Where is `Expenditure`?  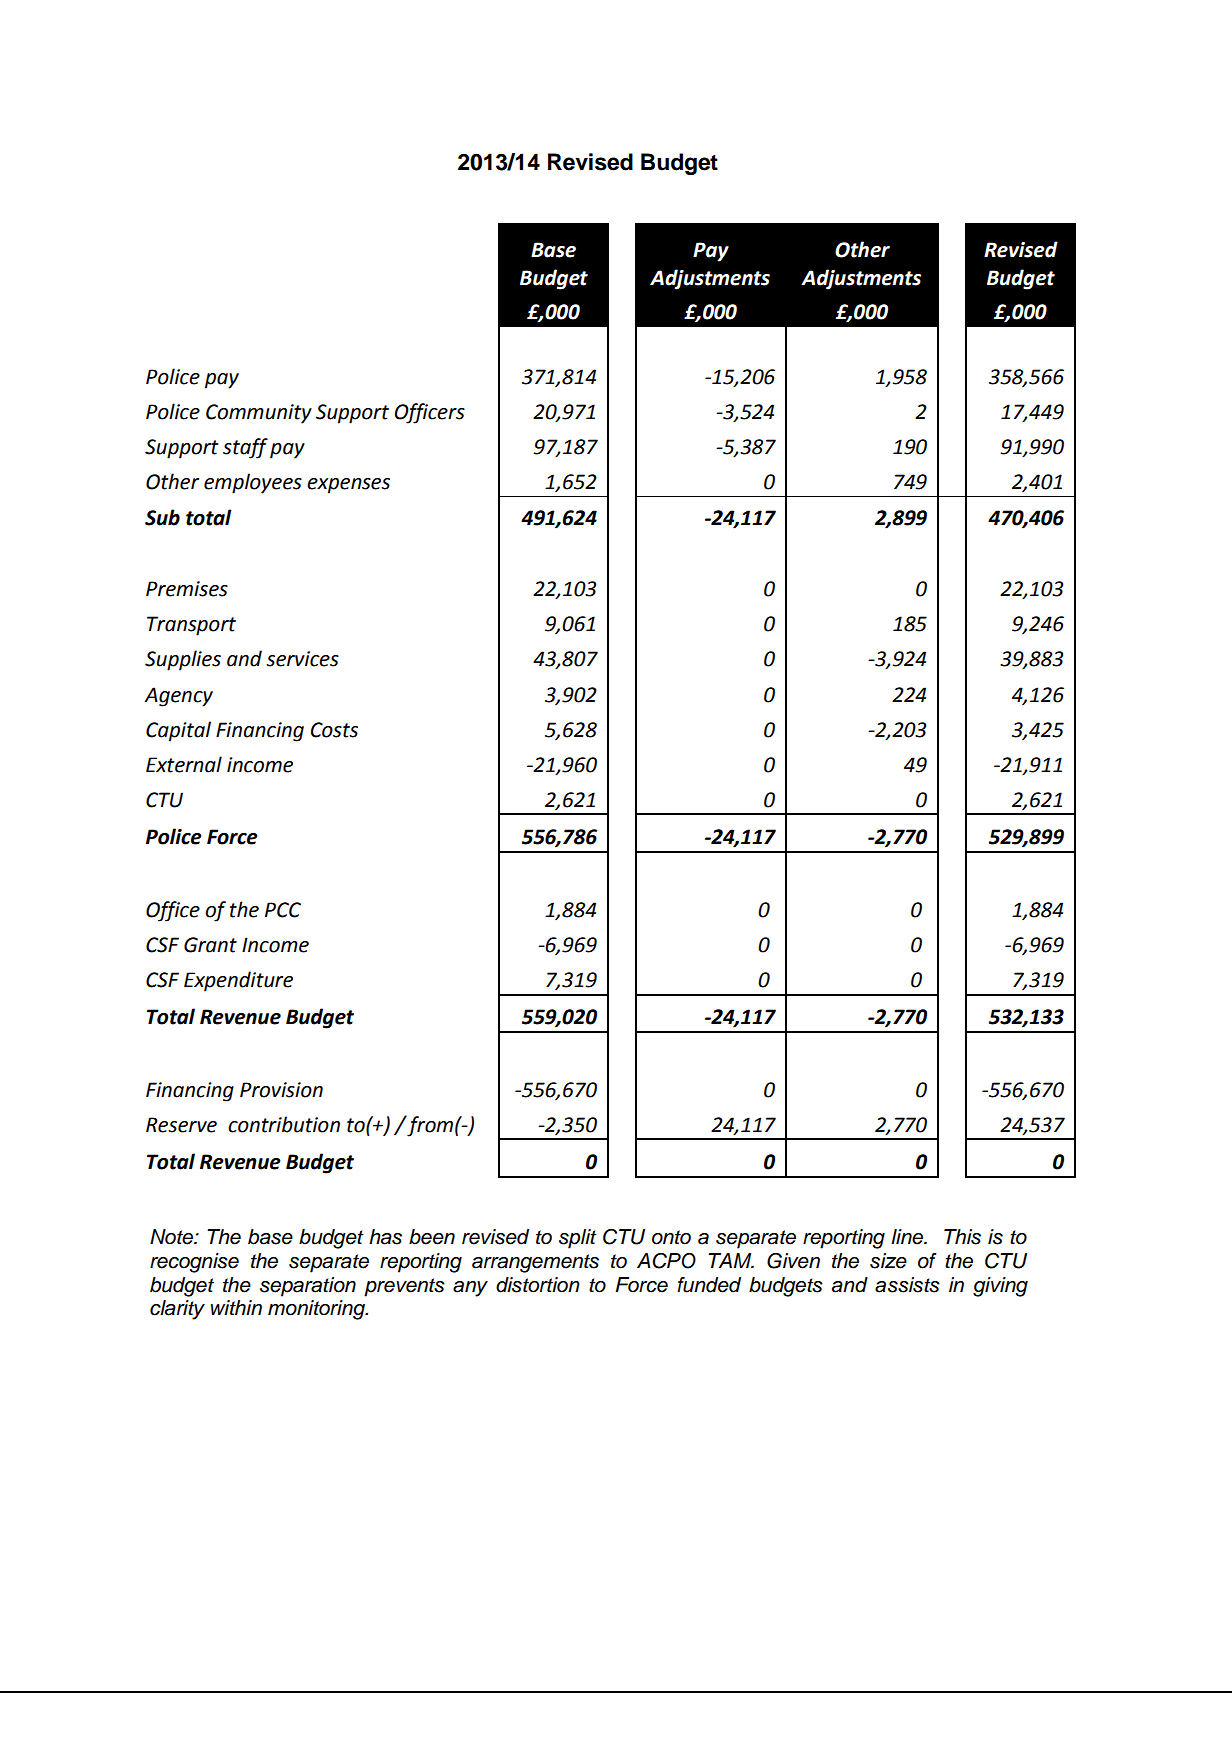 Expenditure is located at coordinates (238, 981).
